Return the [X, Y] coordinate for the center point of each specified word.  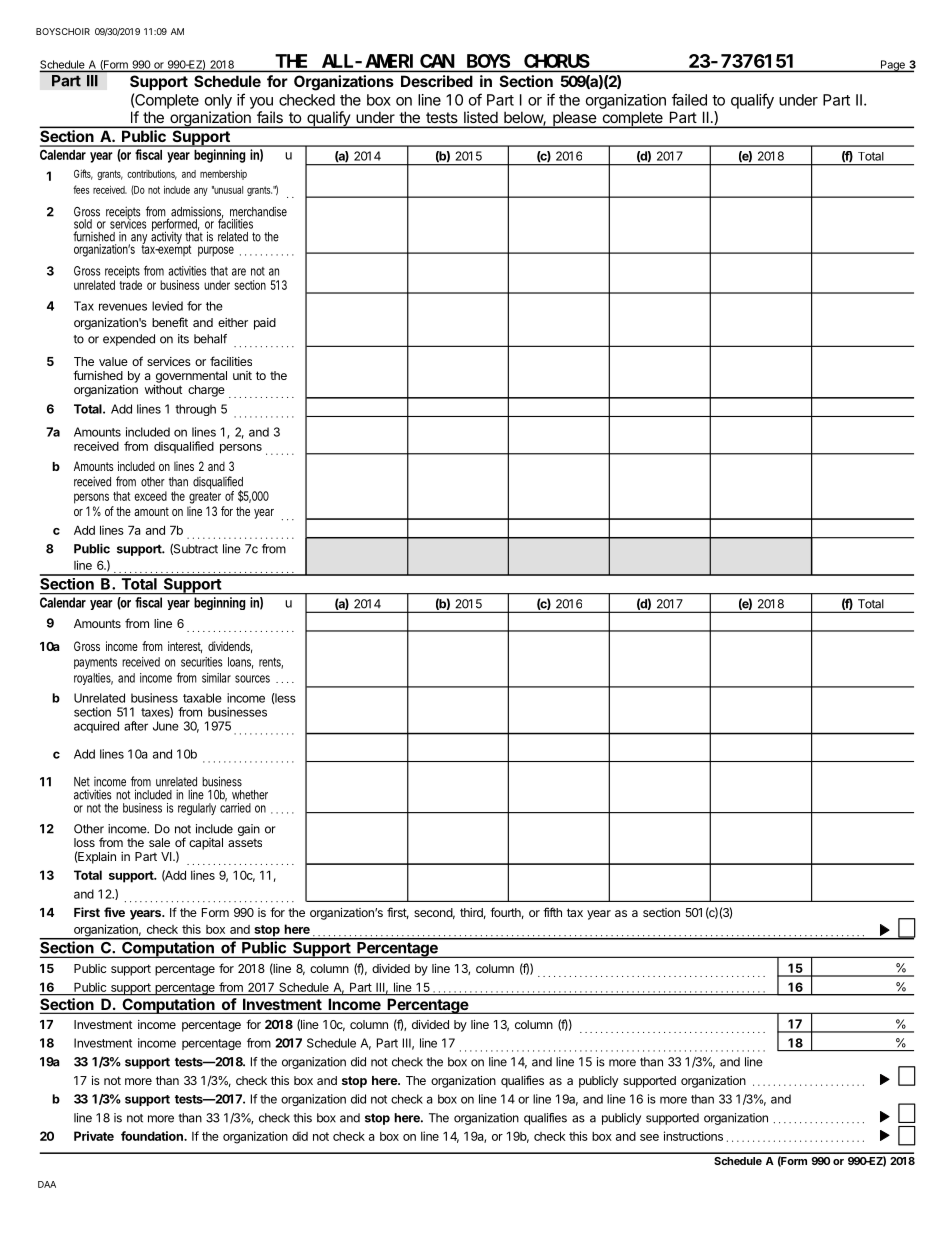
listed [481, 117]
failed [689, 99]
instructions [693, 1136]
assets [245, 842]
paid [265, 324]
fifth [552, 912]
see [649, 1137]
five [114, 912]
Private [94, 1136]
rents [271, 663]
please [574, 119]
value [113, 361]
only [218, 101]
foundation [153, 1136]
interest [185, 647]
